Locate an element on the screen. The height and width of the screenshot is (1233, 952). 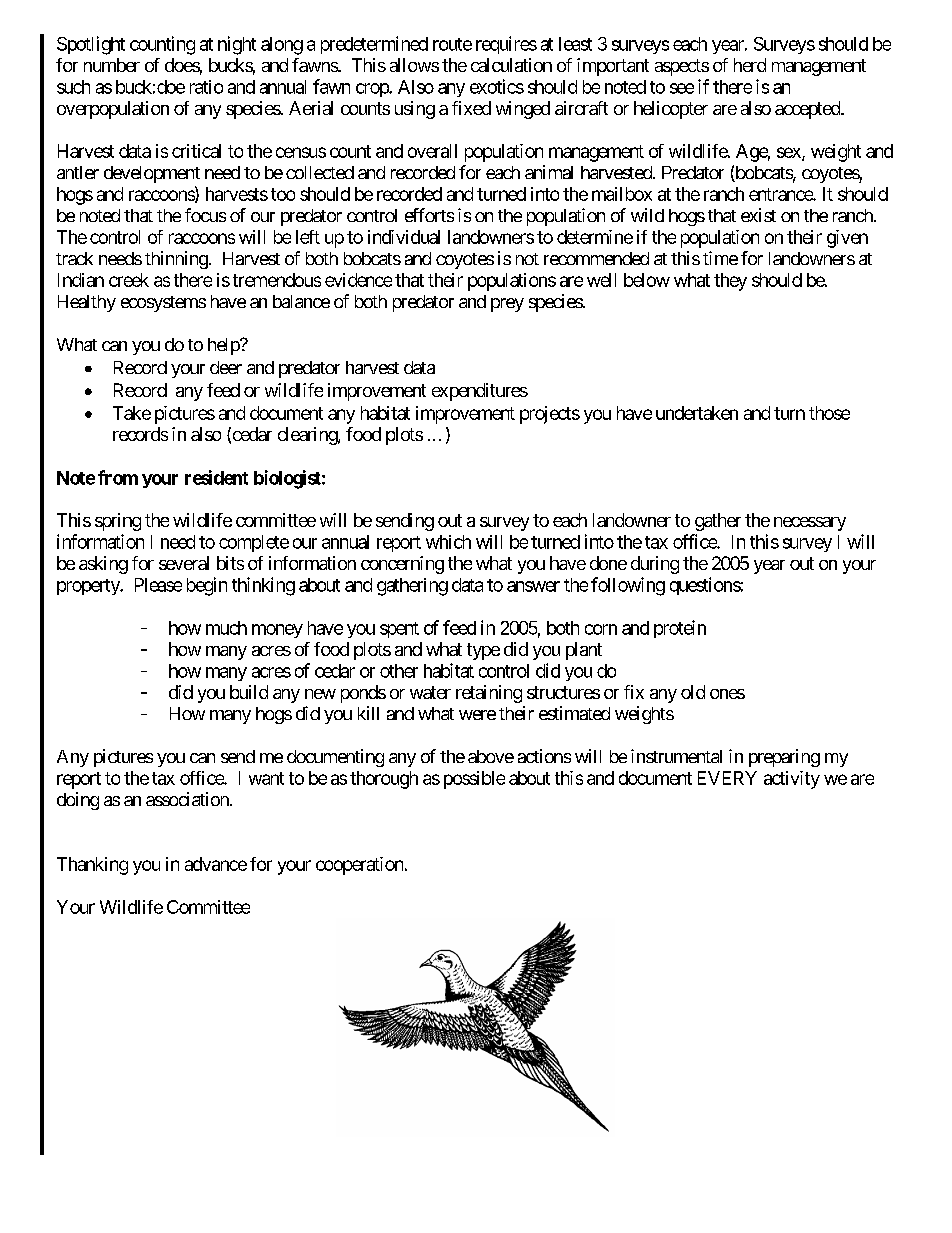
herd is located at coordinates (750, 65).
